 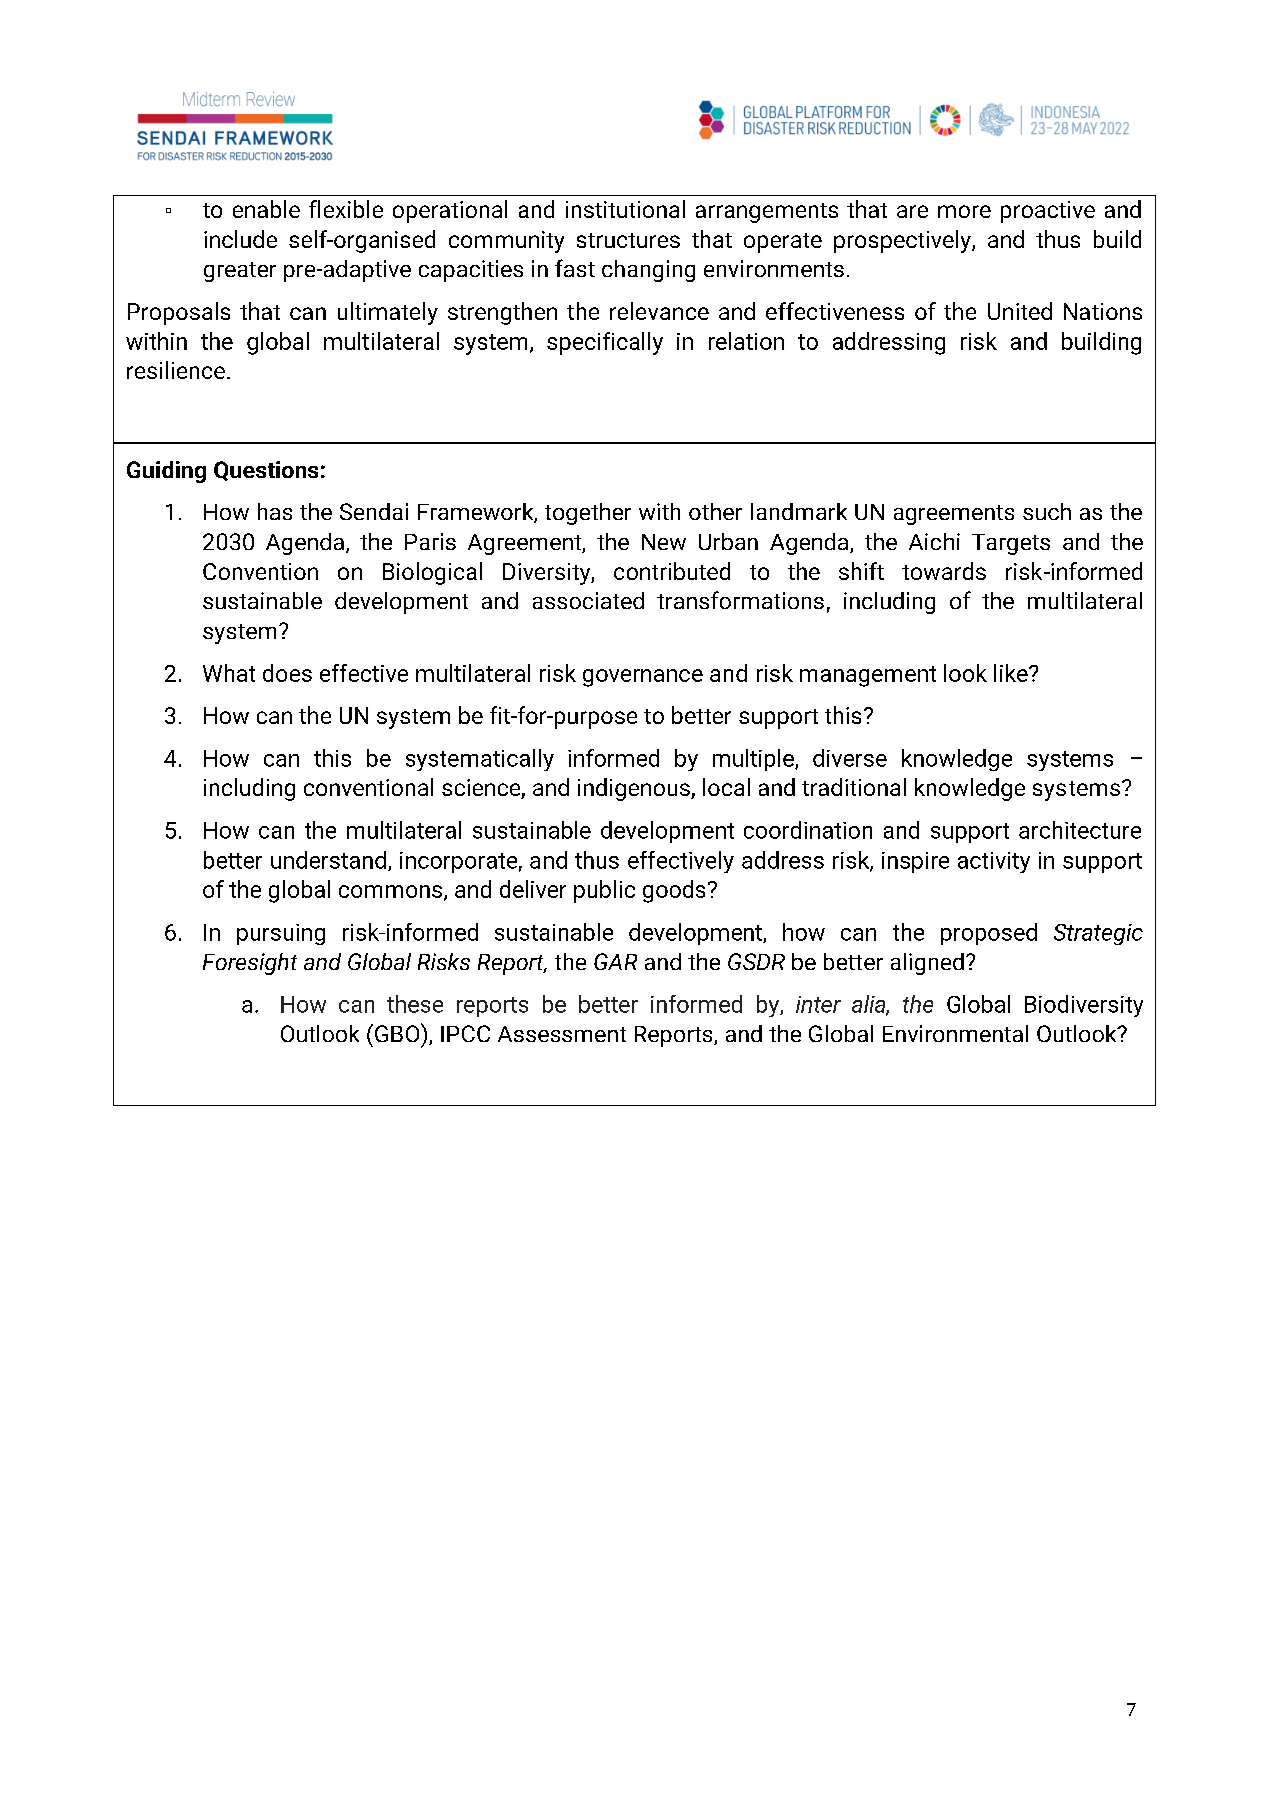 What do you see at coordinates (328, 860) in the image?
I see `understand` at bounding box center [328, 860].
